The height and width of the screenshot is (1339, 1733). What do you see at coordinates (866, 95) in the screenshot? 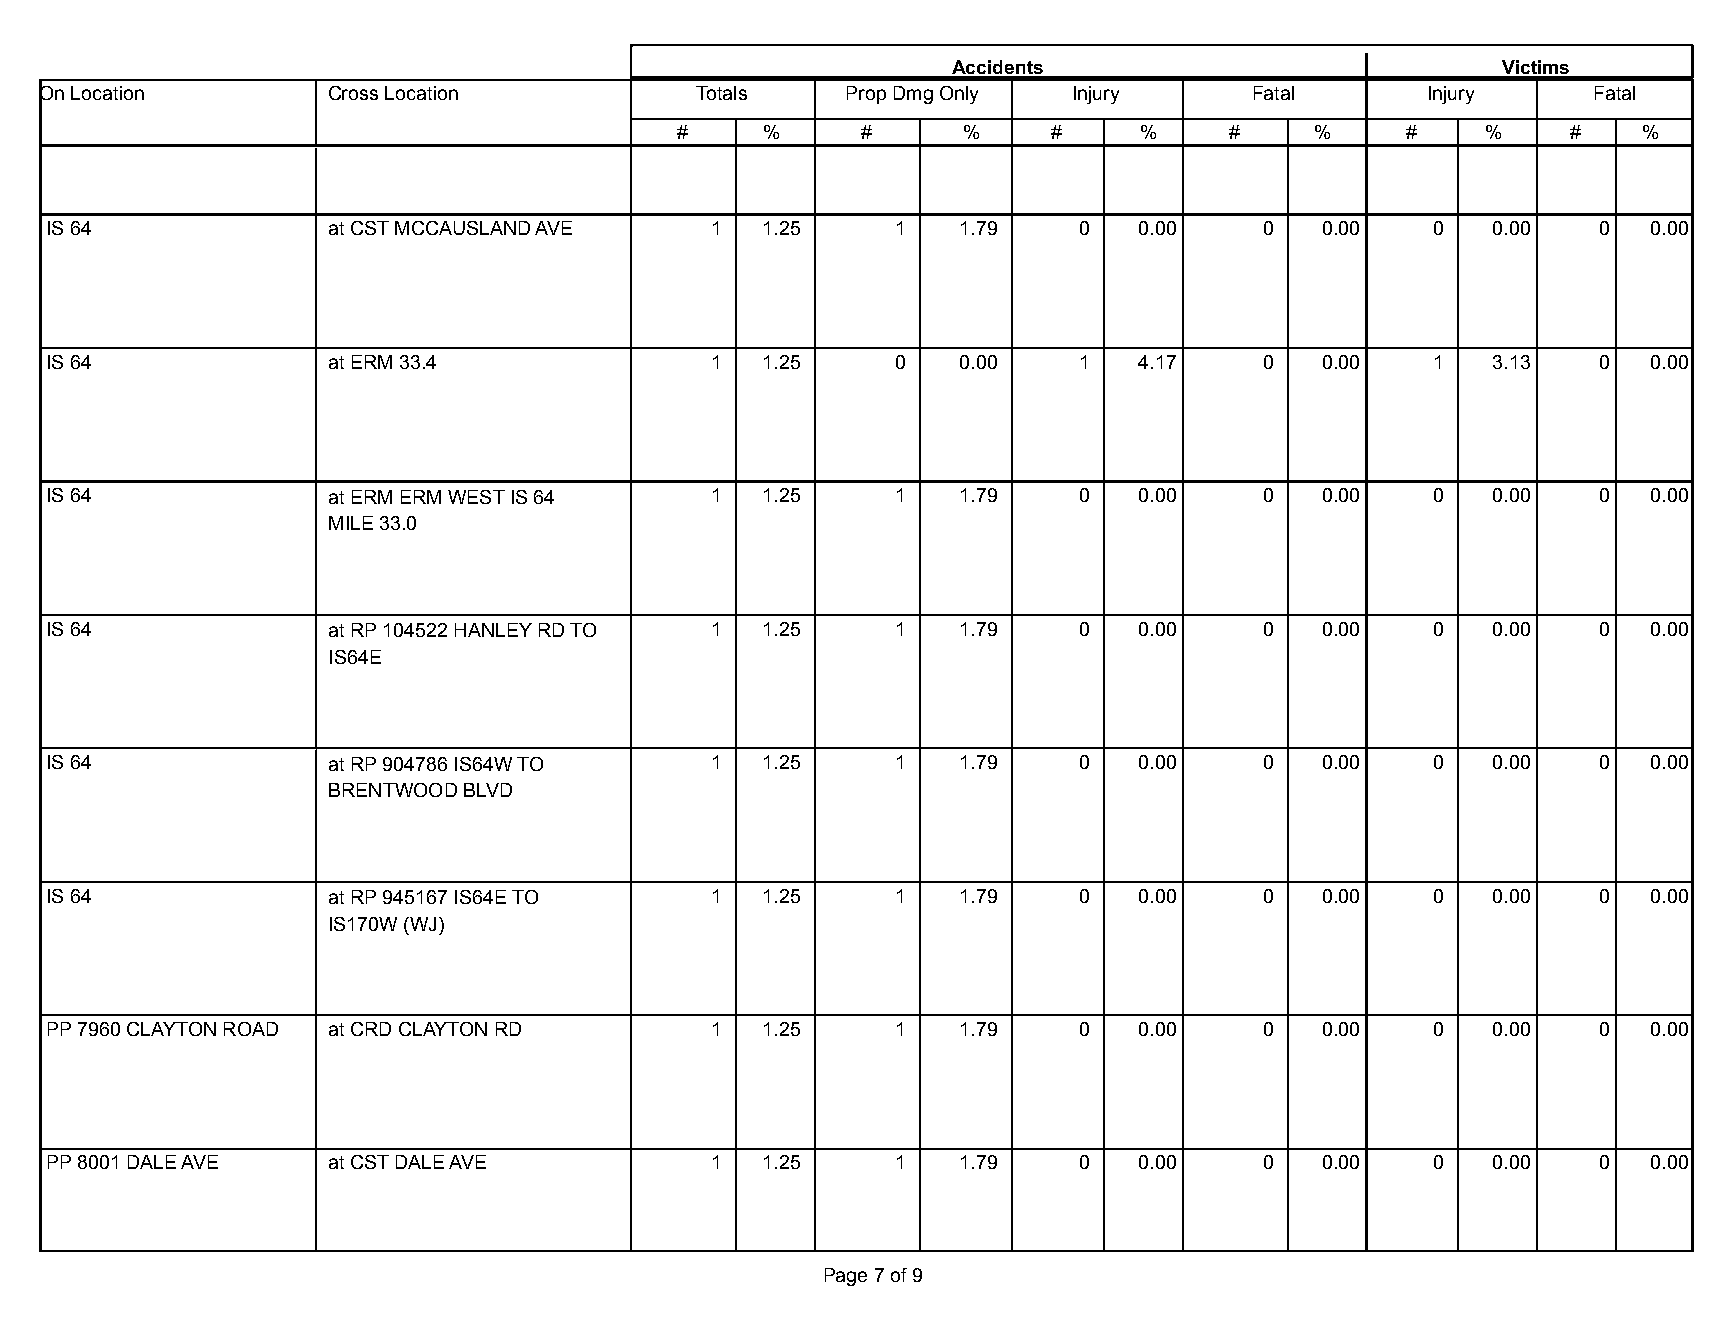
I see `Prop` at bounding box center [866, 95].
